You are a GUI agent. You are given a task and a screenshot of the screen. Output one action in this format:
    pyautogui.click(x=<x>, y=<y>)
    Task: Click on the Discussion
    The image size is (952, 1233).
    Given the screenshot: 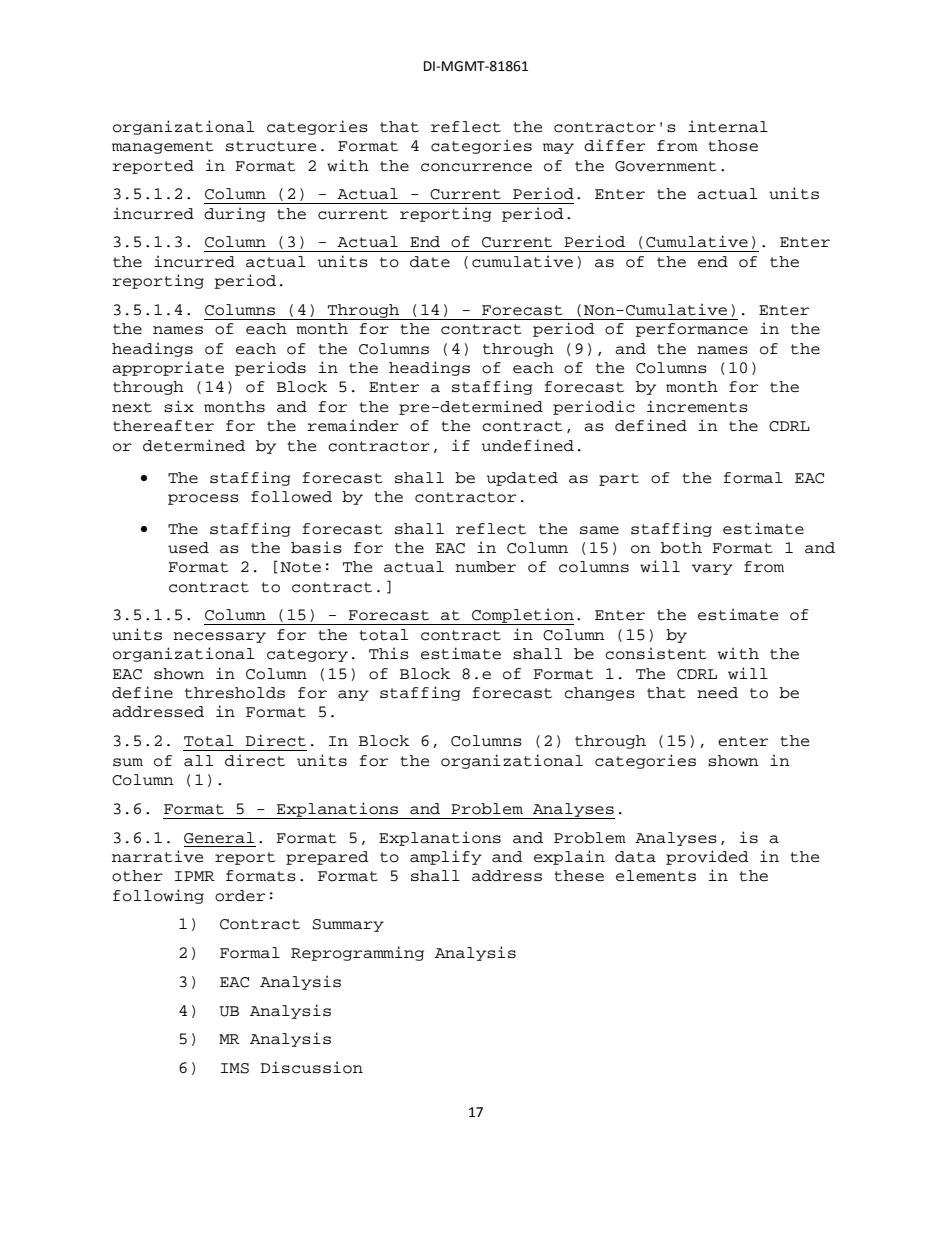 What is the action you would take?
    pyautogui.click(x=311, y=1067)
